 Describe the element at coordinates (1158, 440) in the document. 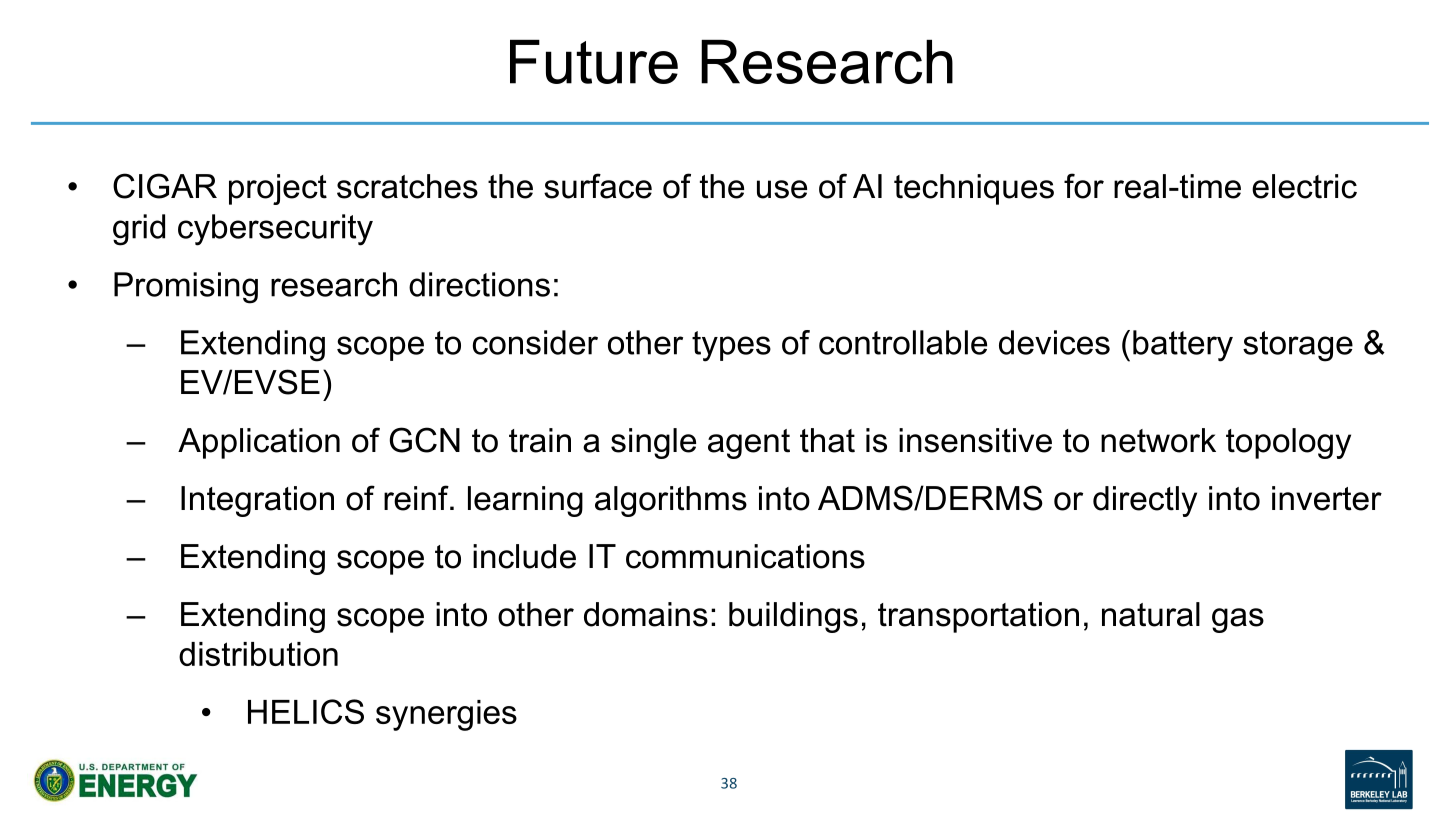

I see `network` at that location.
